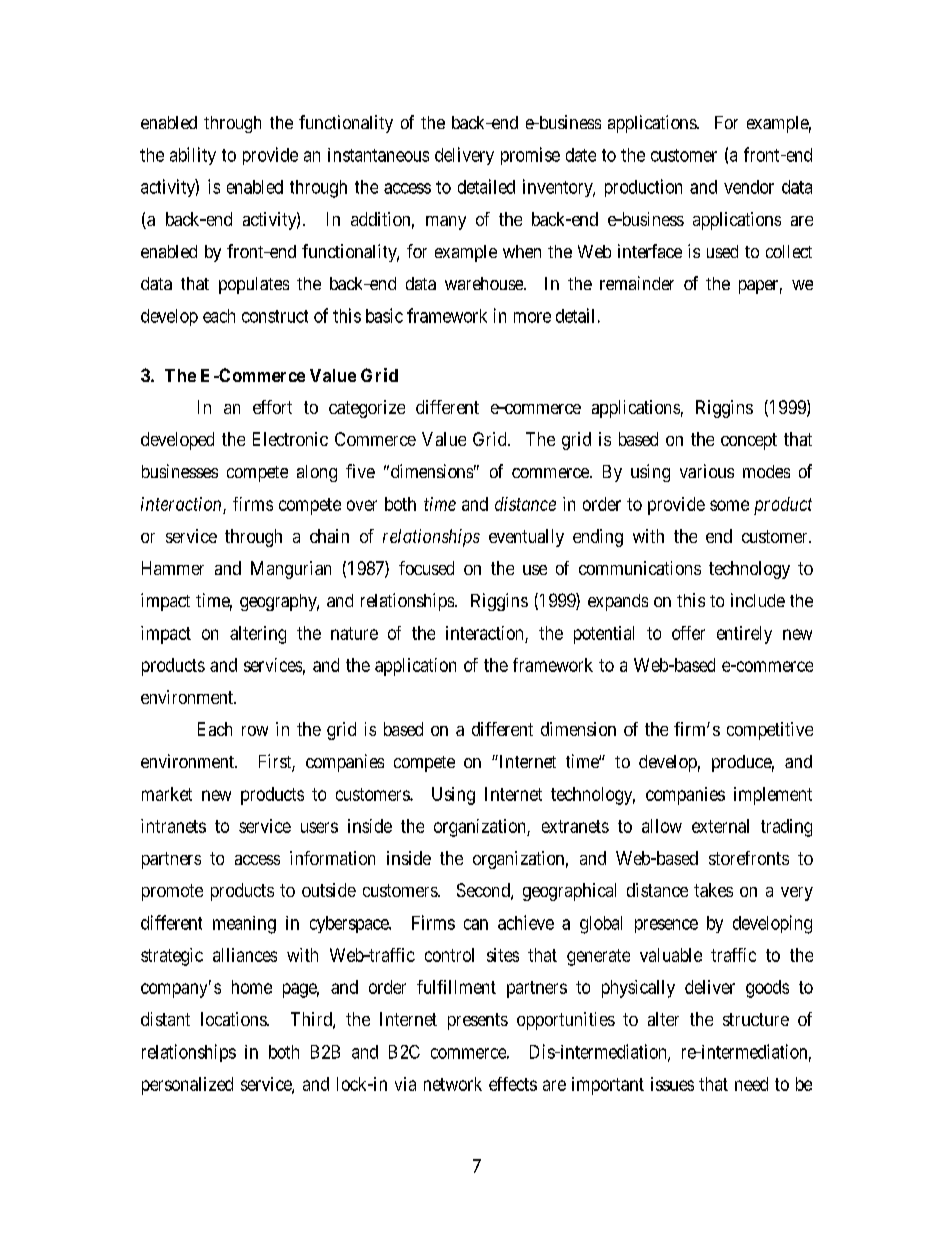  Describe the element at coordinates (526, 538) in the screenshot. I see `eventually` at that location.
